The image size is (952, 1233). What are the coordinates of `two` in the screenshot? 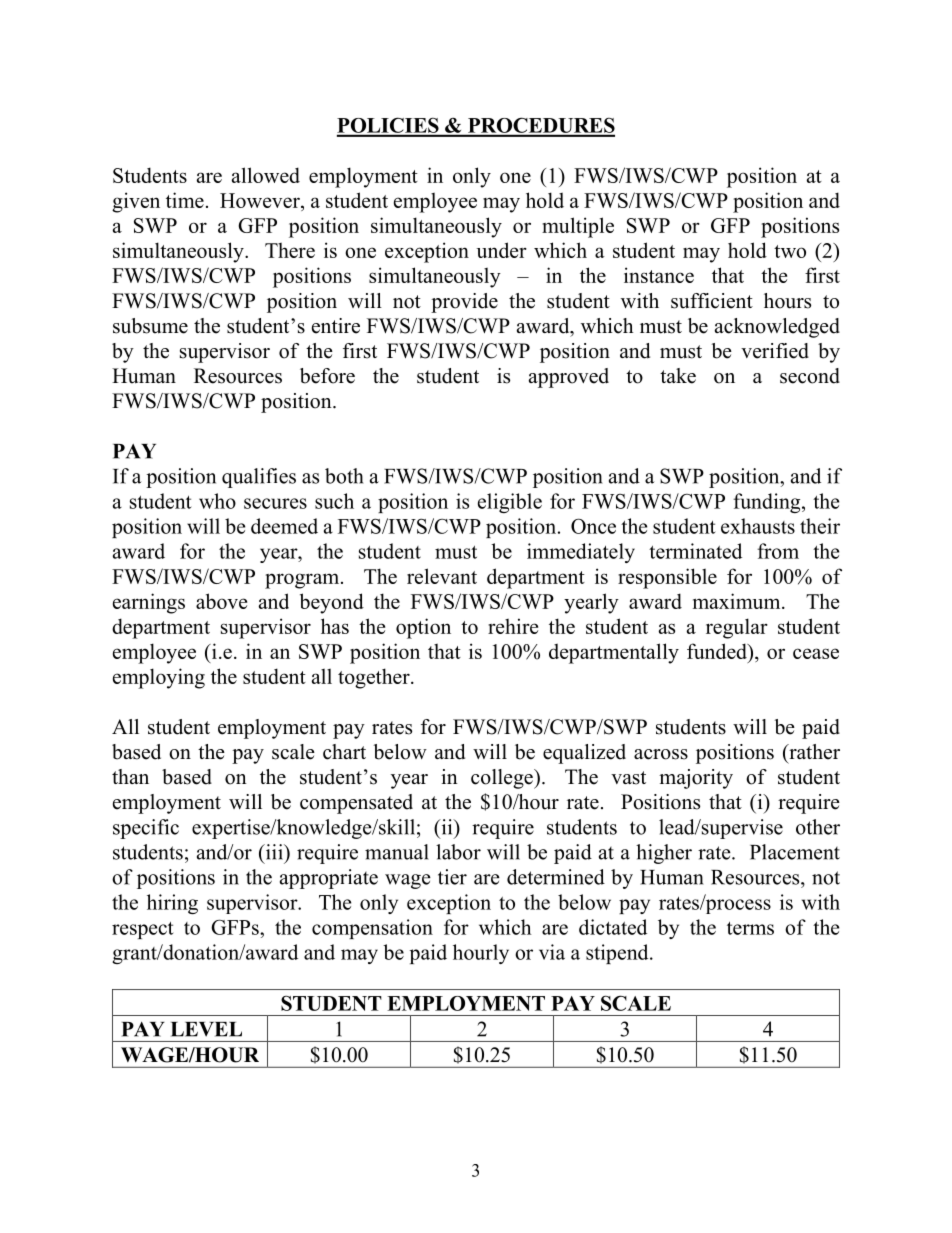 It's located at (790, 251).
